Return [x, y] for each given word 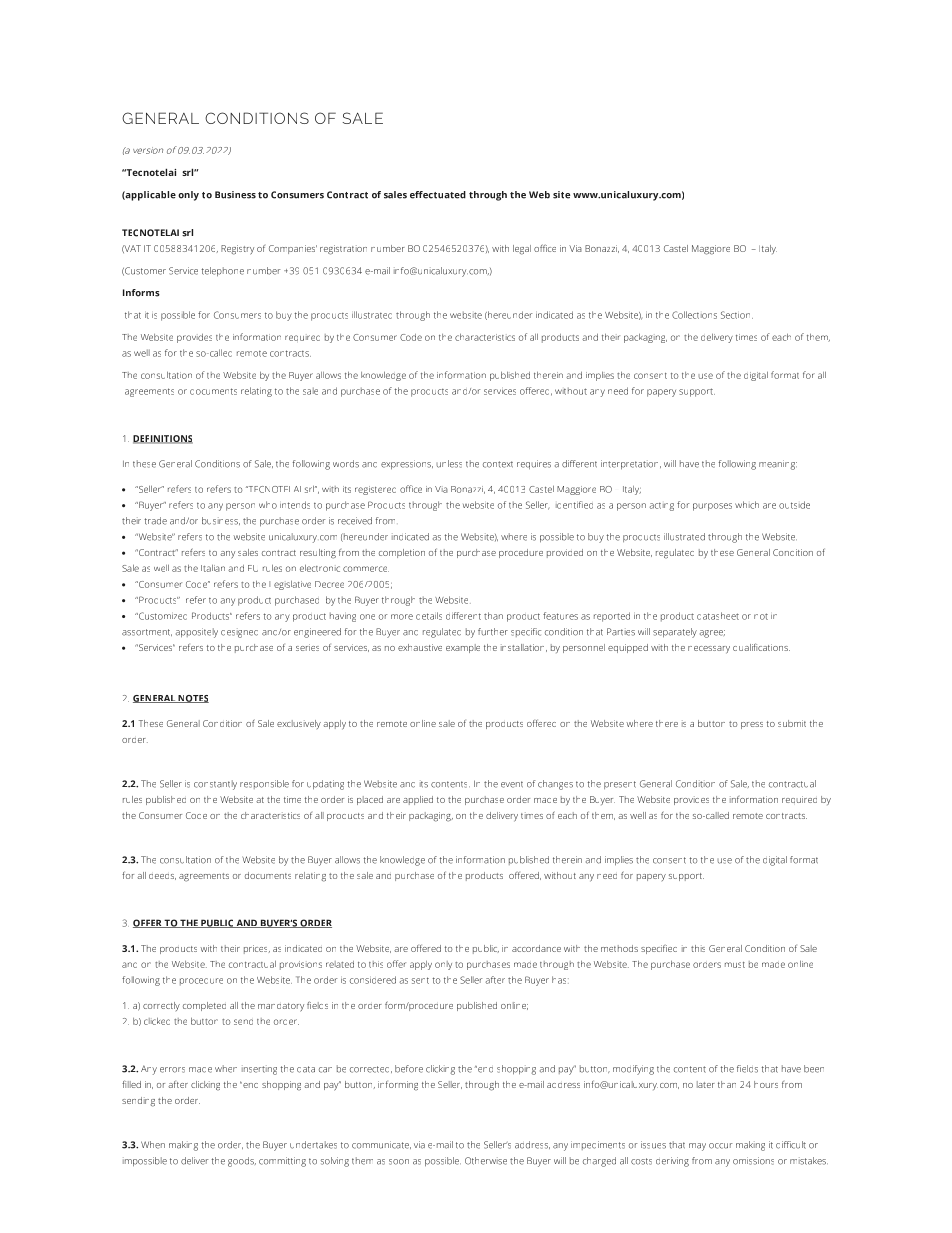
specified [659, 949]
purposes [712, 507]
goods [242, 1162]
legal [522, 250]
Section [737, 315]
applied [418, 800]
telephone [222, 272]
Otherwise [486, 1161]
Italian [213, 568]
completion [402, 553]
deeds [162, 877]
